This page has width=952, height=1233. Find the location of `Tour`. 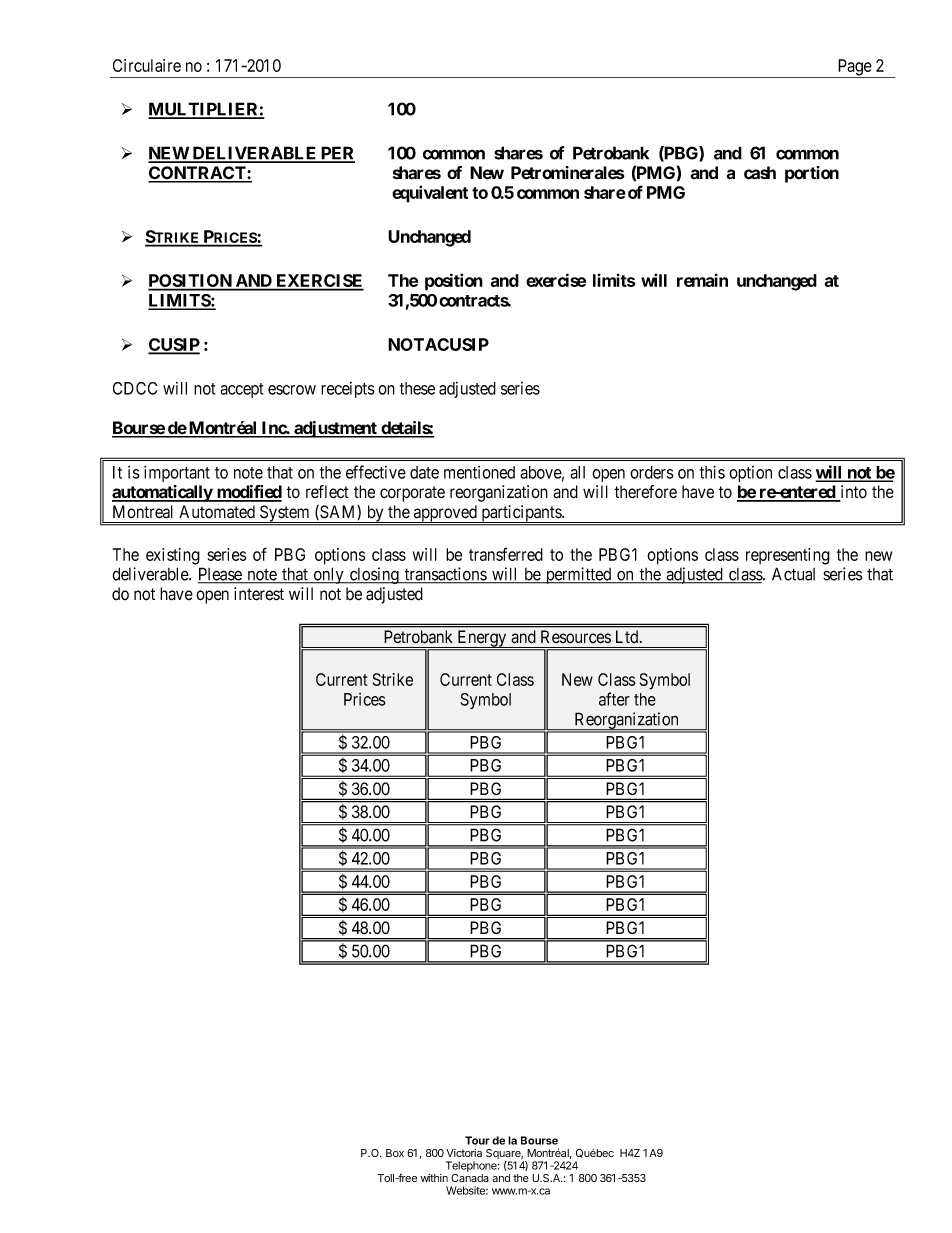

Tour is located at coordinates (477, 1140).
